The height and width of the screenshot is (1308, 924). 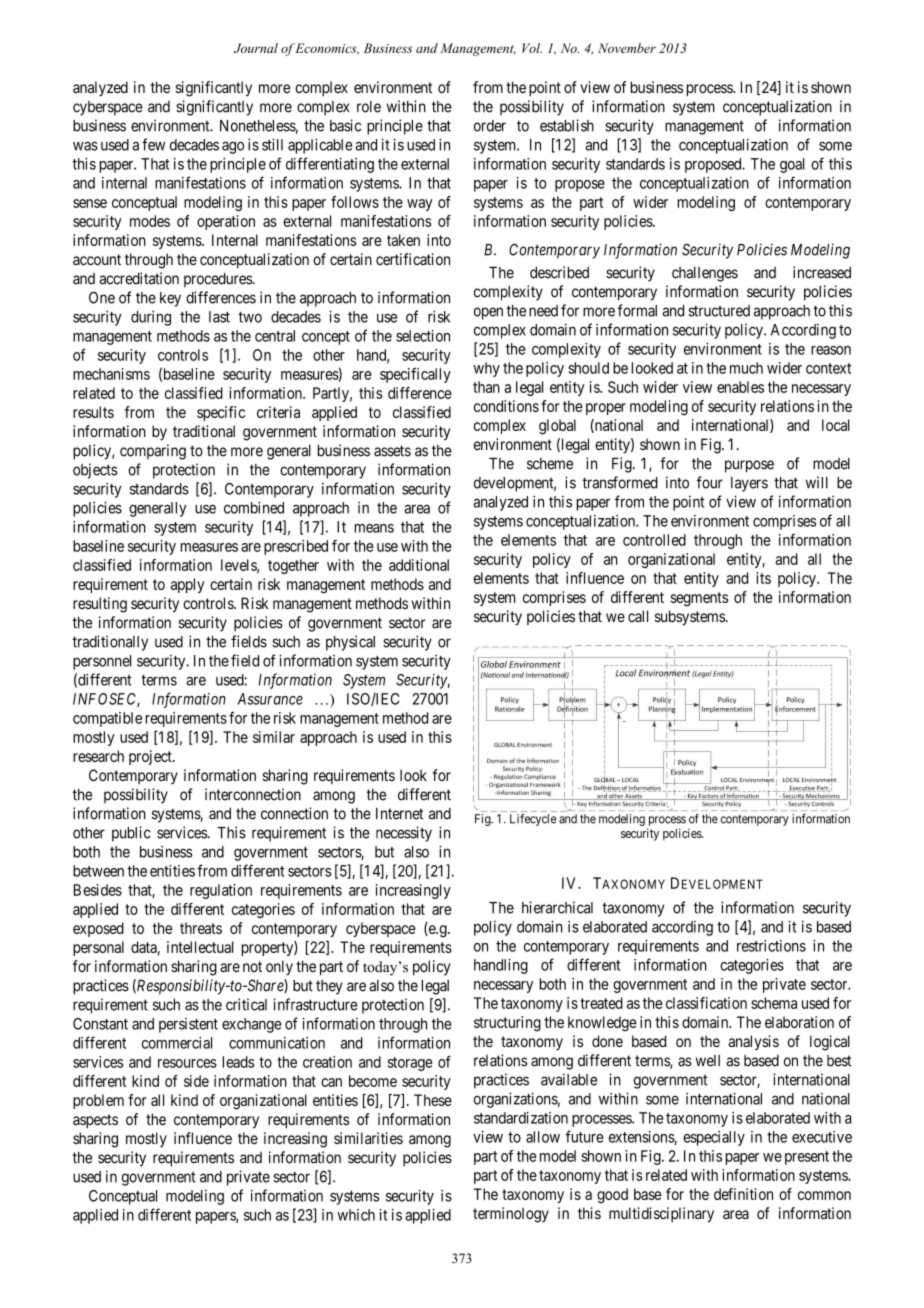 I want to click on during, so click(x=151, y=318).
